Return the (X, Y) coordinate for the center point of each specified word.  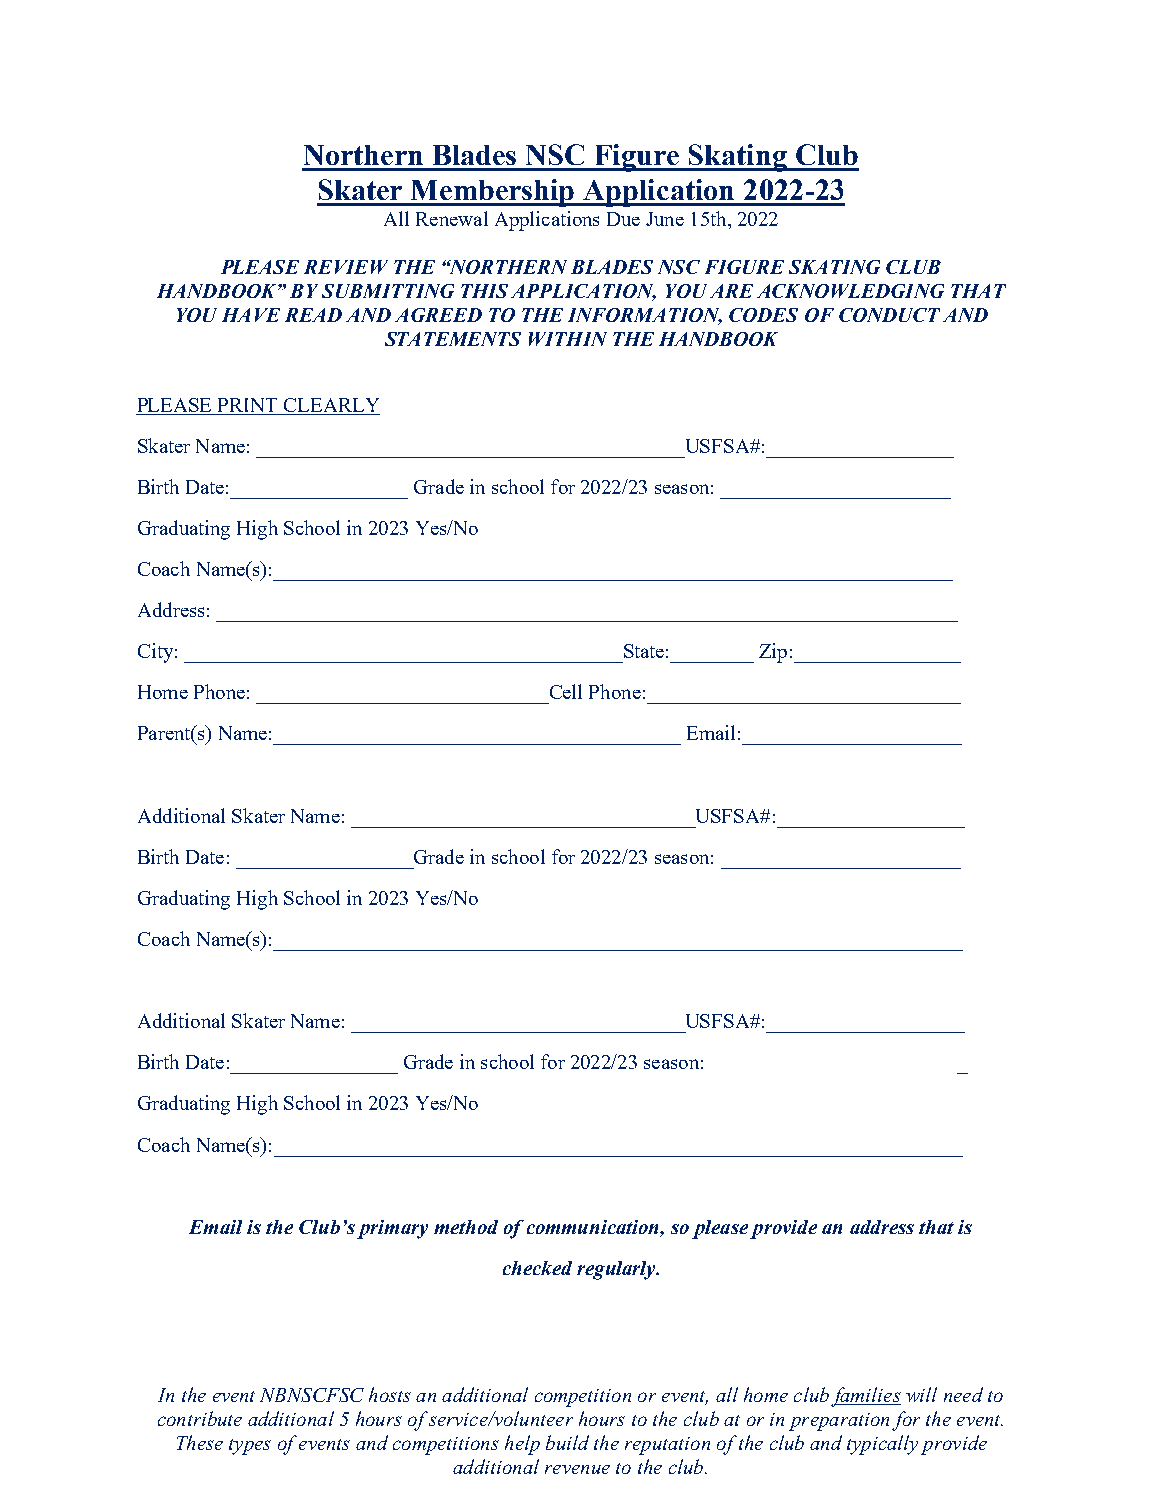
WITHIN (568, 339)
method (466, 1227)
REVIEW (346, 267)
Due (623, 219)
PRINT (247, 405)
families (866, 1397)
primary (392, 1229)
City (155, 653)
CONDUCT (889, 315)
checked (537, 1268)
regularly (617, 1270)
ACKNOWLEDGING (850, 291)
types (250, 1447)
